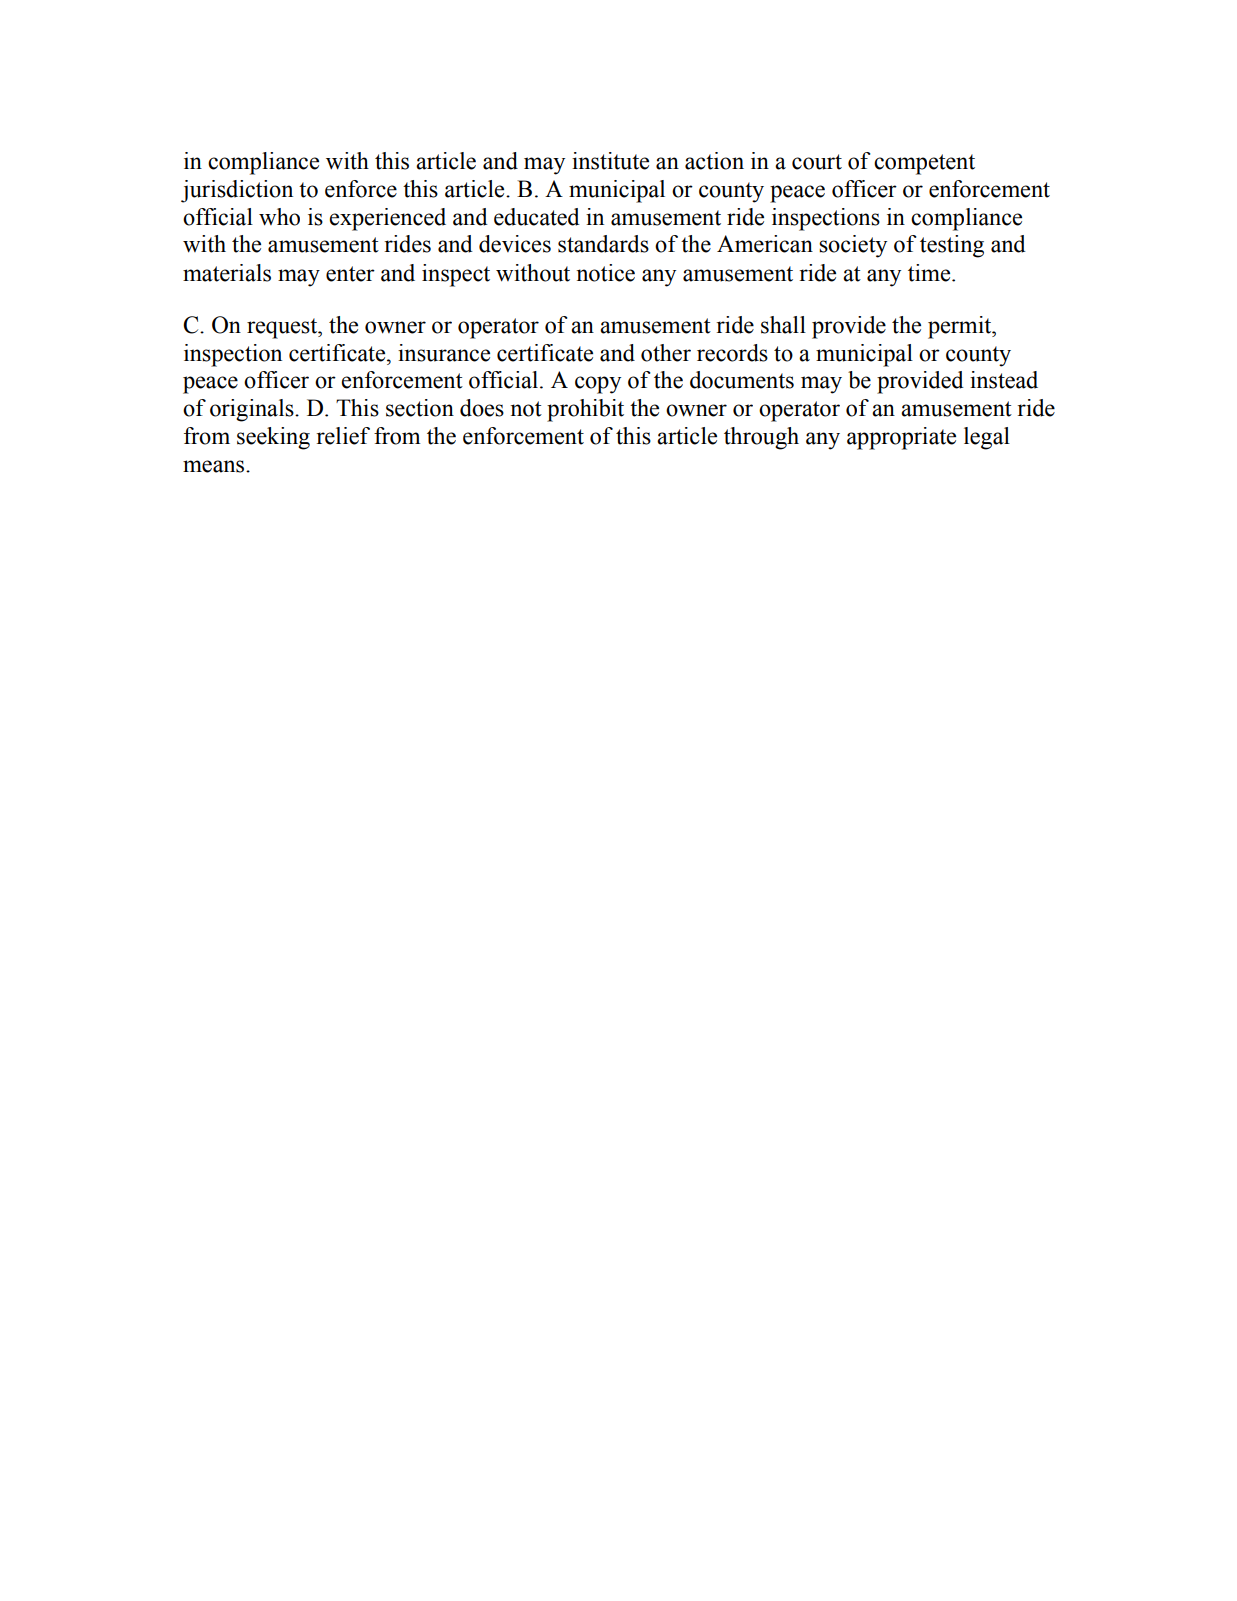 Image resolution: width=1237 pixels, height=1601 pixels. What do you see at coordinates (783, 325) in the screenshot?
I see `shall` at bounding box center [783, 325].
